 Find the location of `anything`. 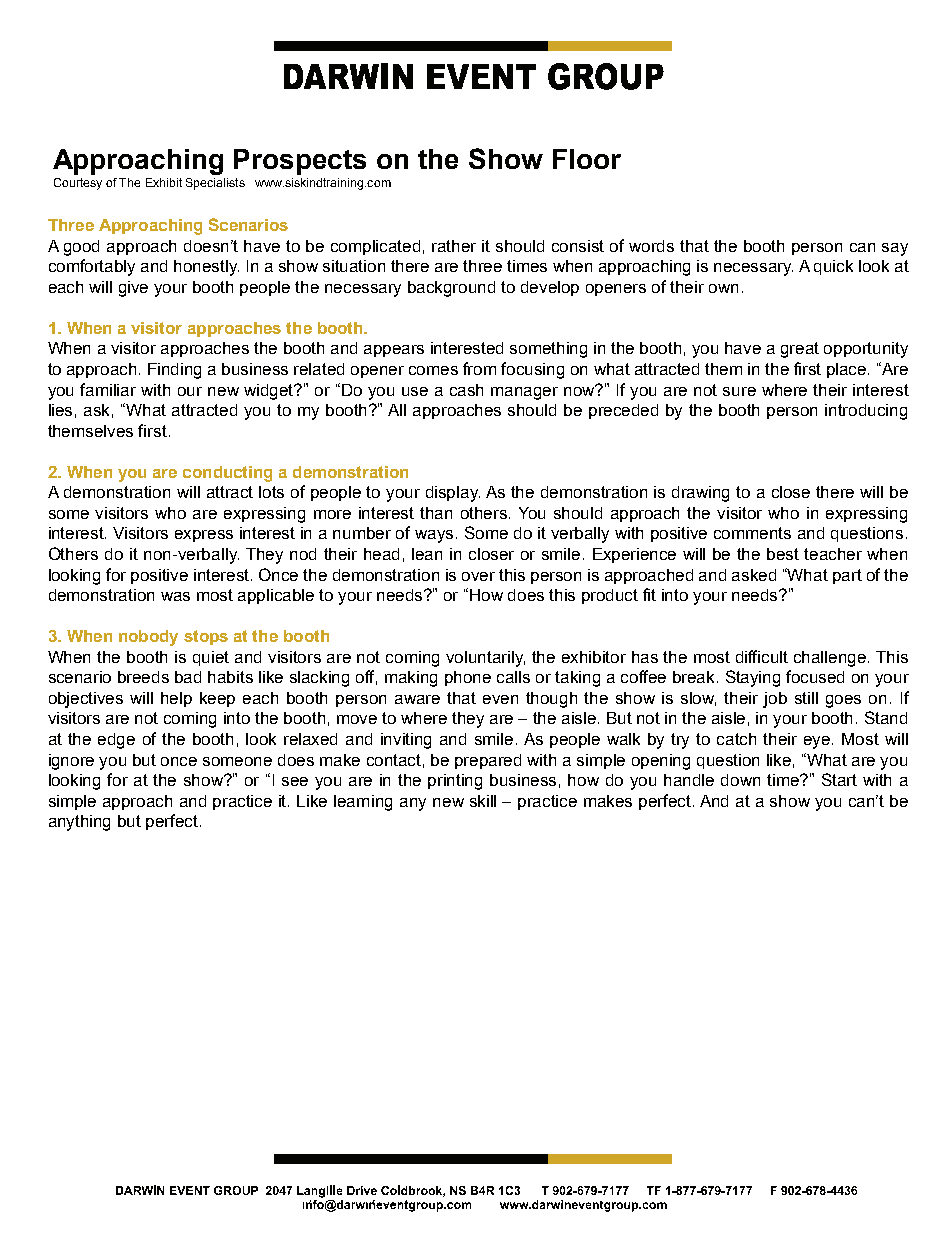

anything is located at coordinates (79, 823).
